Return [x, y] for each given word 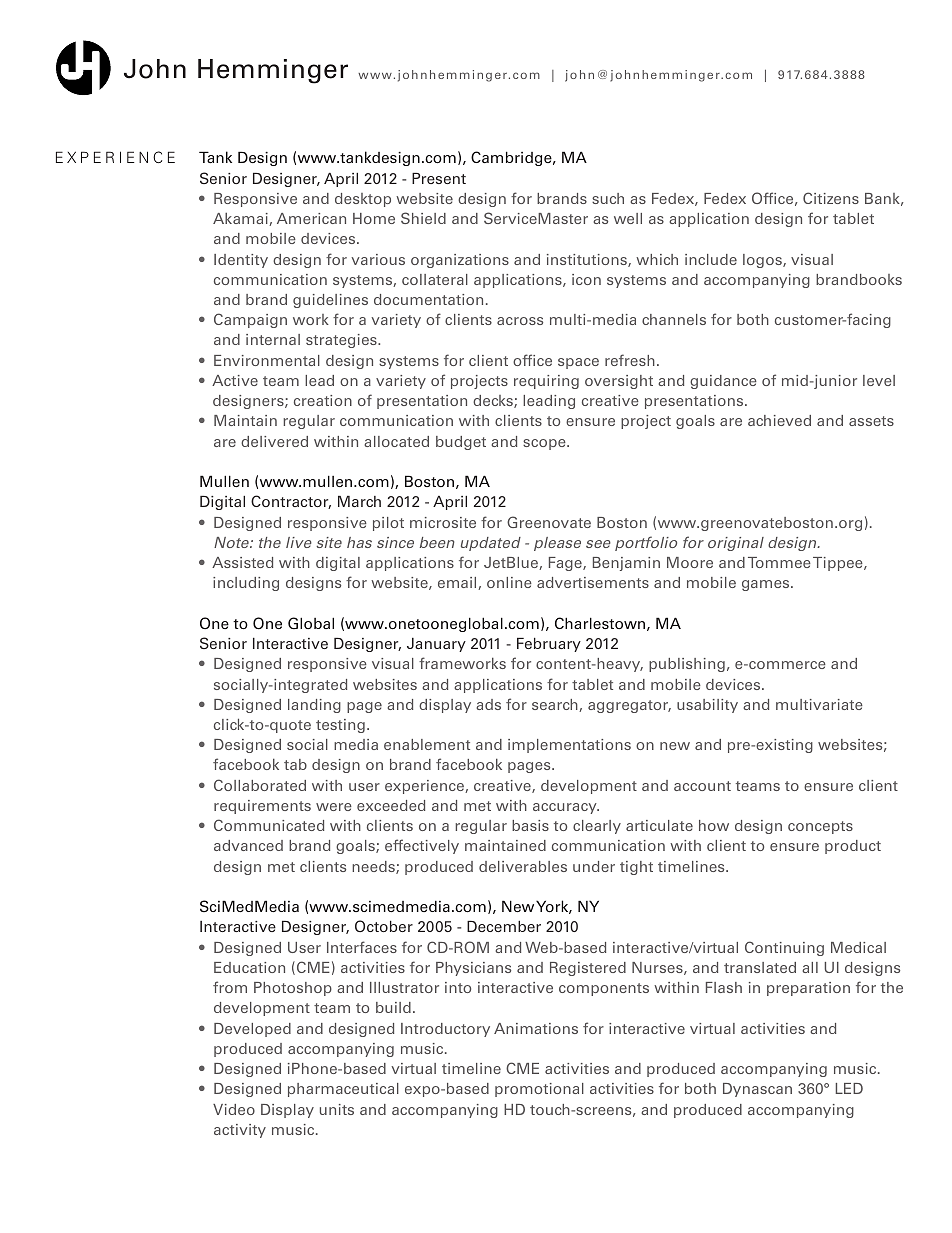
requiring [546, 382]
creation [323, 400]
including [246, 584]
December [504, 926]
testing [340, 726]
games [767, 585]
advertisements [593, 582]
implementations [569, 746]
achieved [779, 420]
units [337, 1109]
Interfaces [362, 947]
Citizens [831, 198]
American [311, 218]
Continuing [784, 948]
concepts [820, 827]
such [608, 198]
